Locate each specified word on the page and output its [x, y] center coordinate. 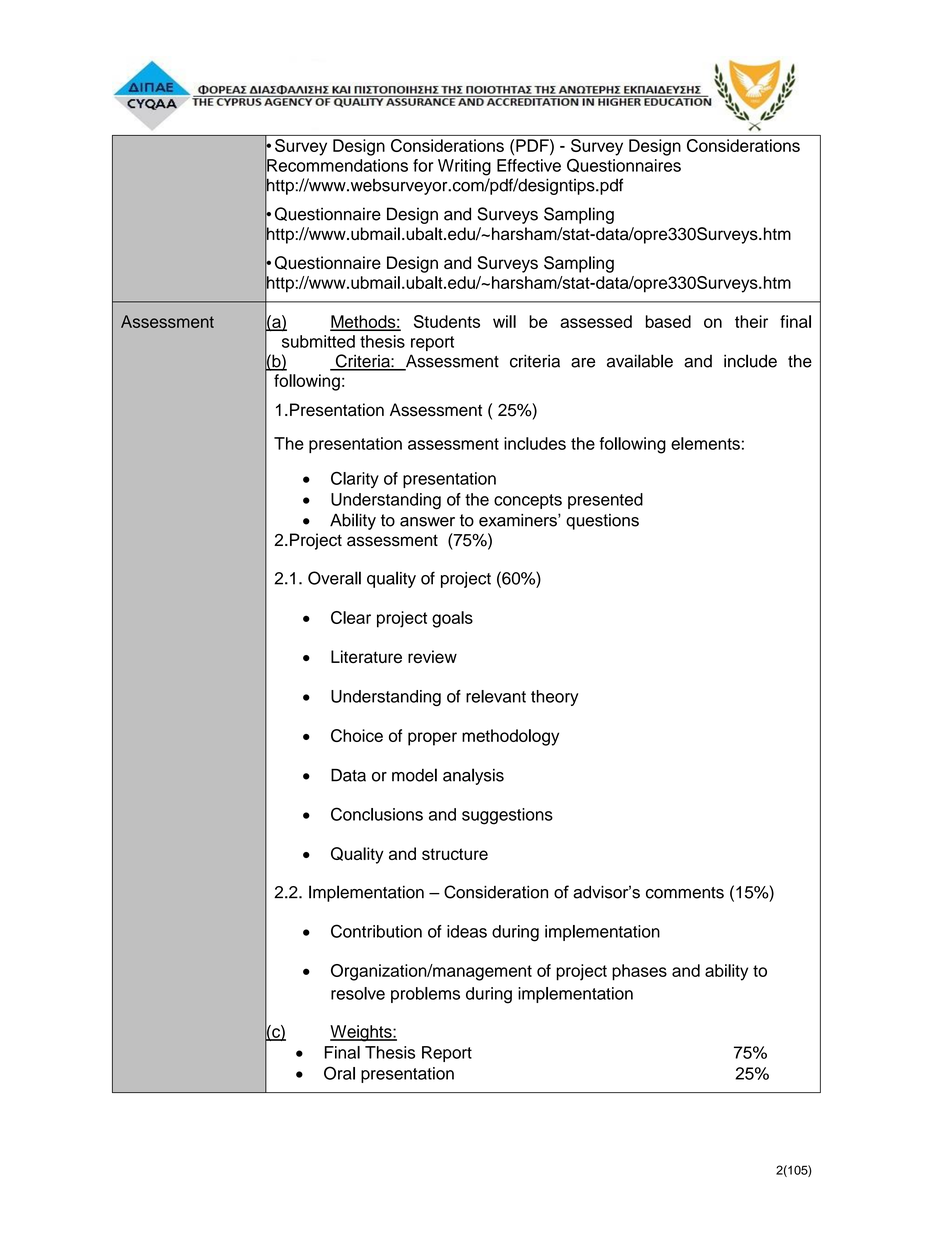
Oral [339, 1073]
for [423, 165]
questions [602, 522]
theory [555, 698]
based [668, 321]
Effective [529, 165]
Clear [351, 617]
